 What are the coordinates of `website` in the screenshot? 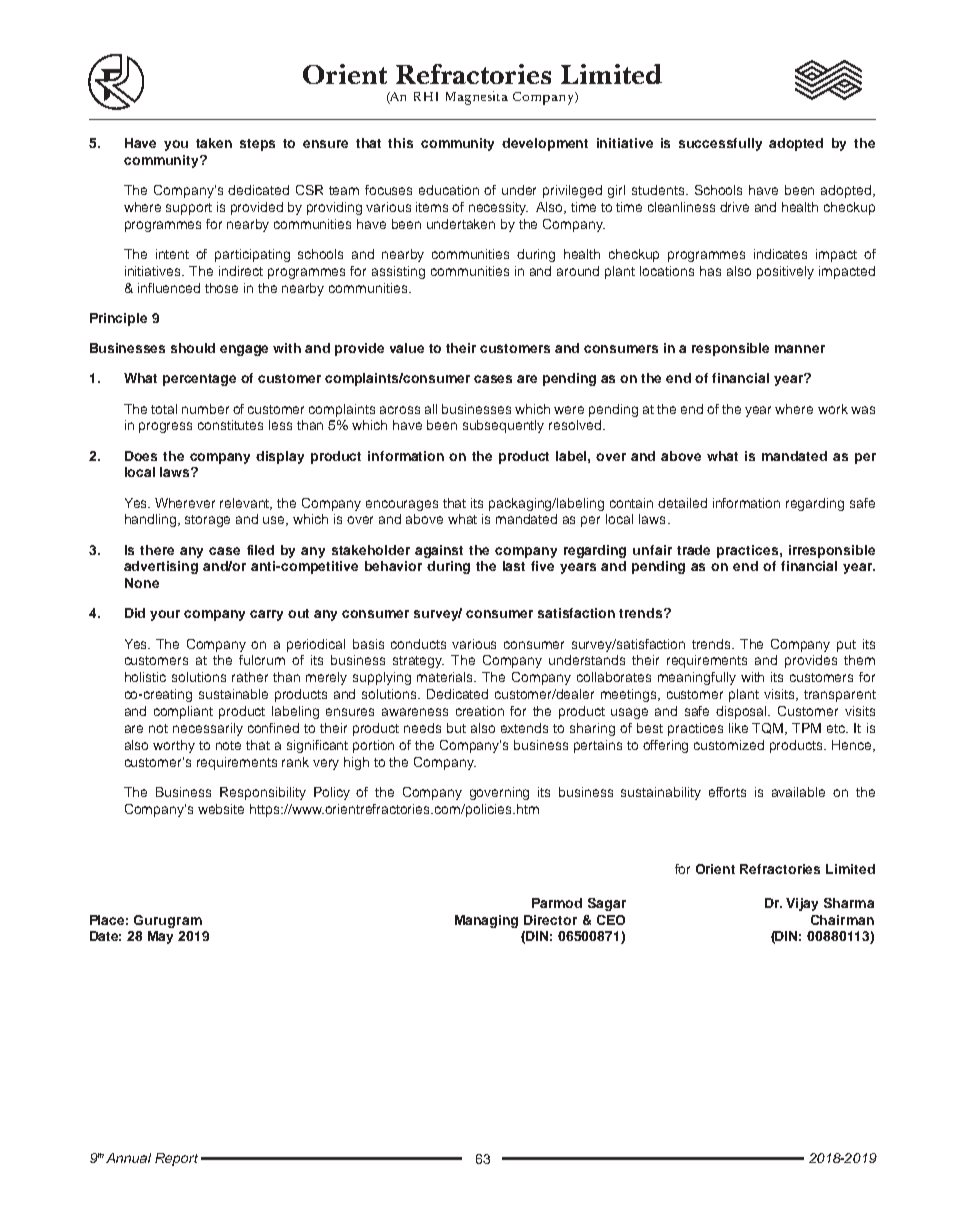 It's located at (221, 809).
